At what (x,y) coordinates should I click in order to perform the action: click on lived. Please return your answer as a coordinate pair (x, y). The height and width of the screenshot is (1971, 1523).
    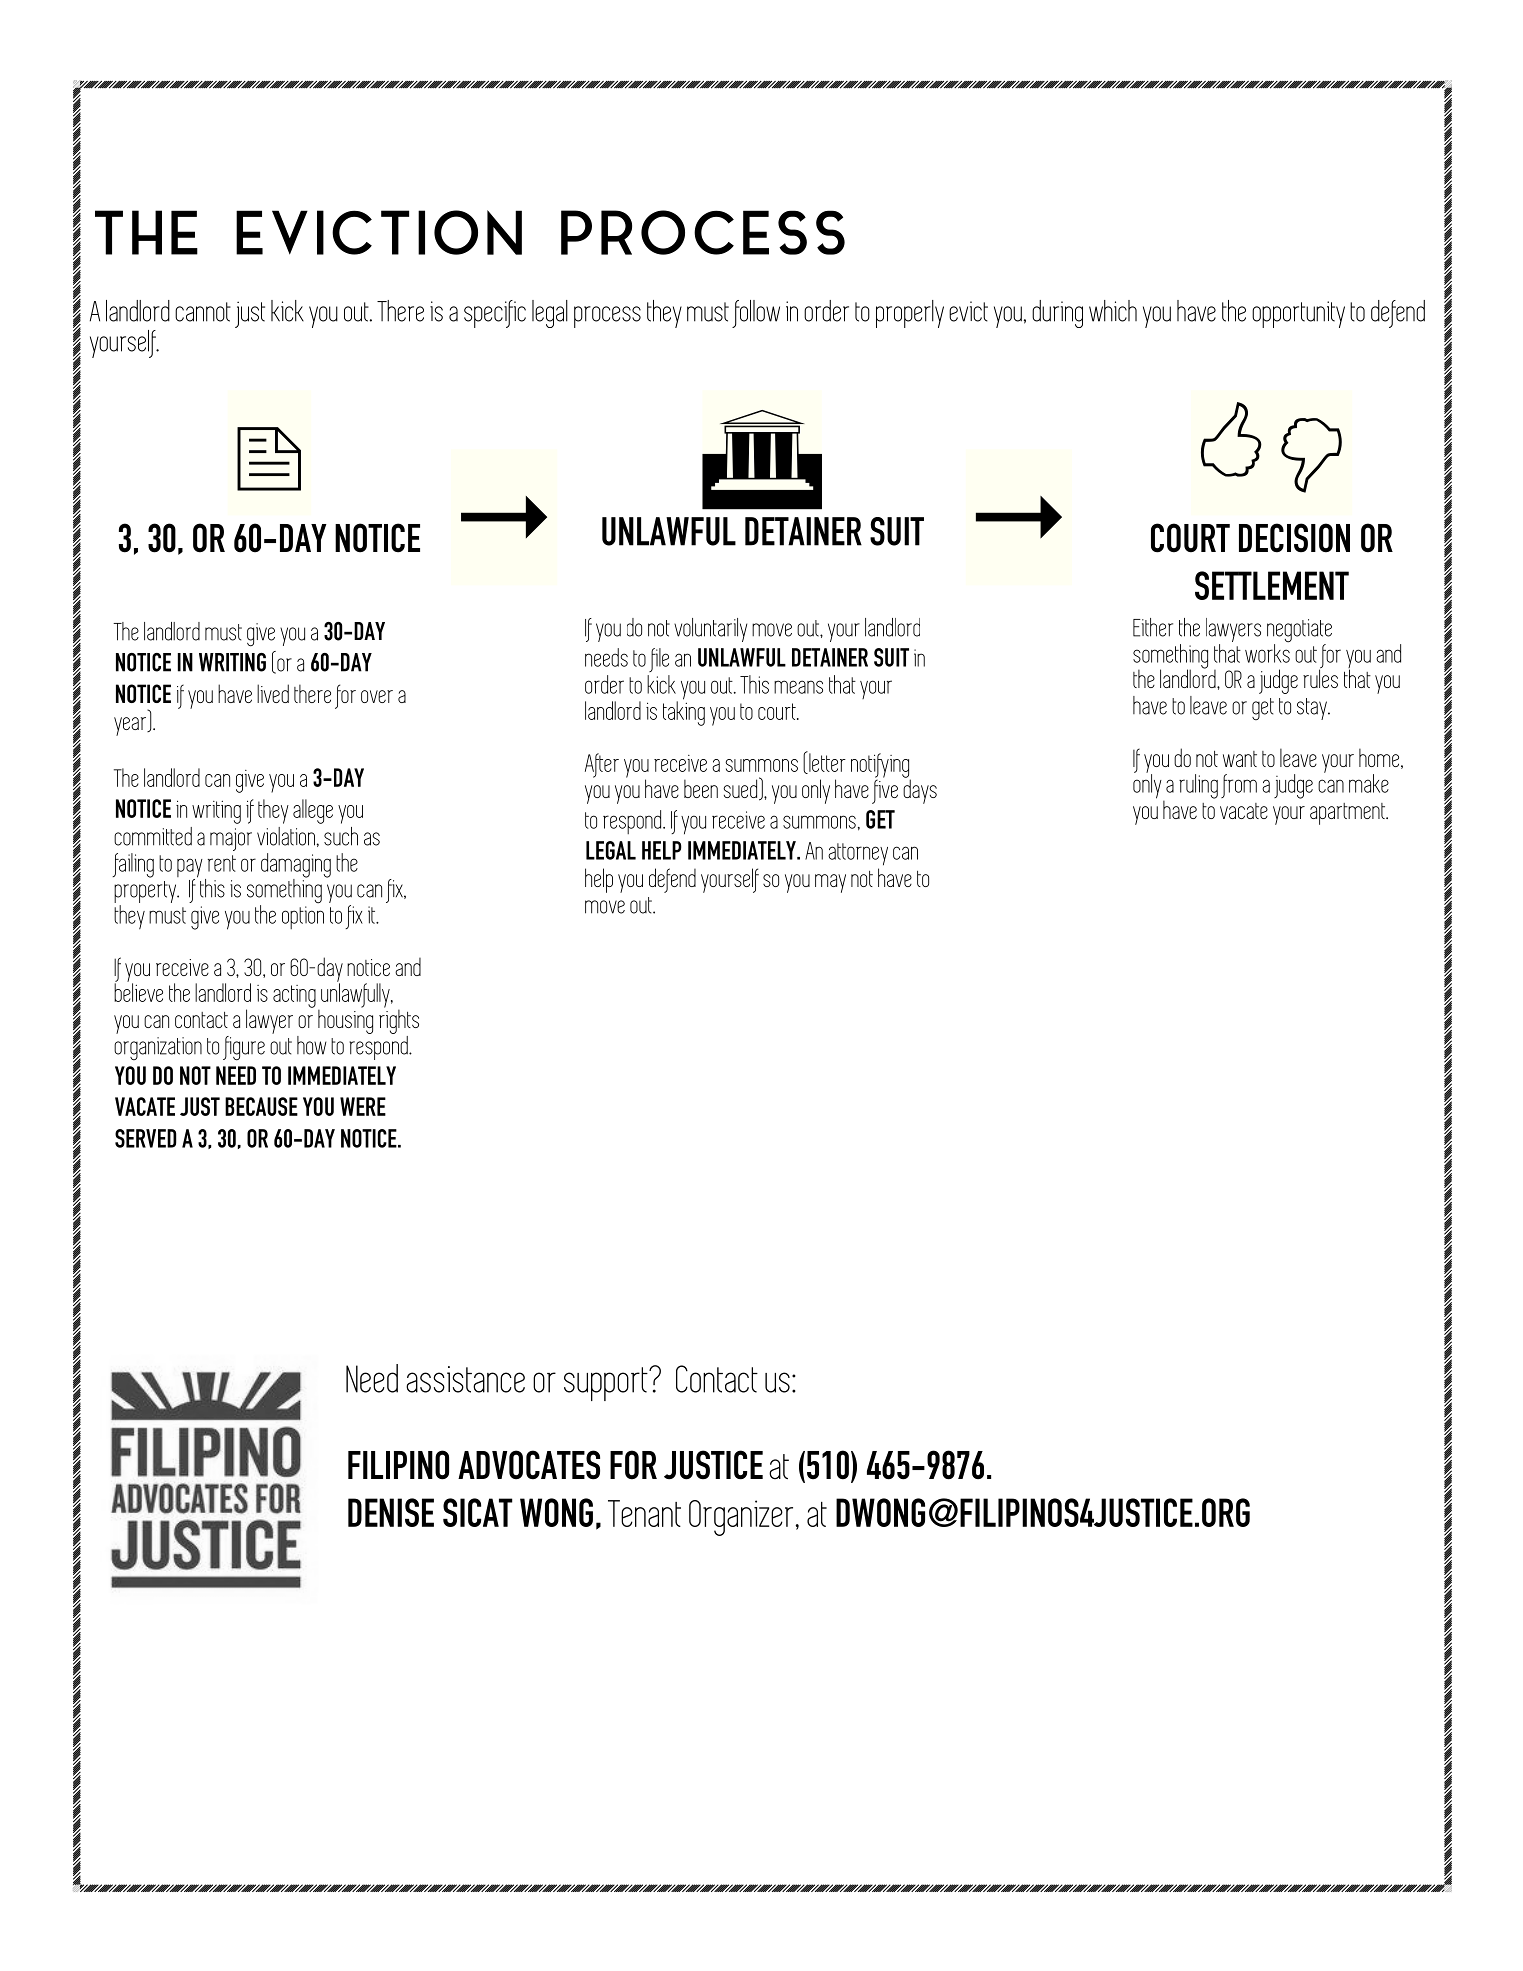
    Looking at the image, I should click on (273, 693).
